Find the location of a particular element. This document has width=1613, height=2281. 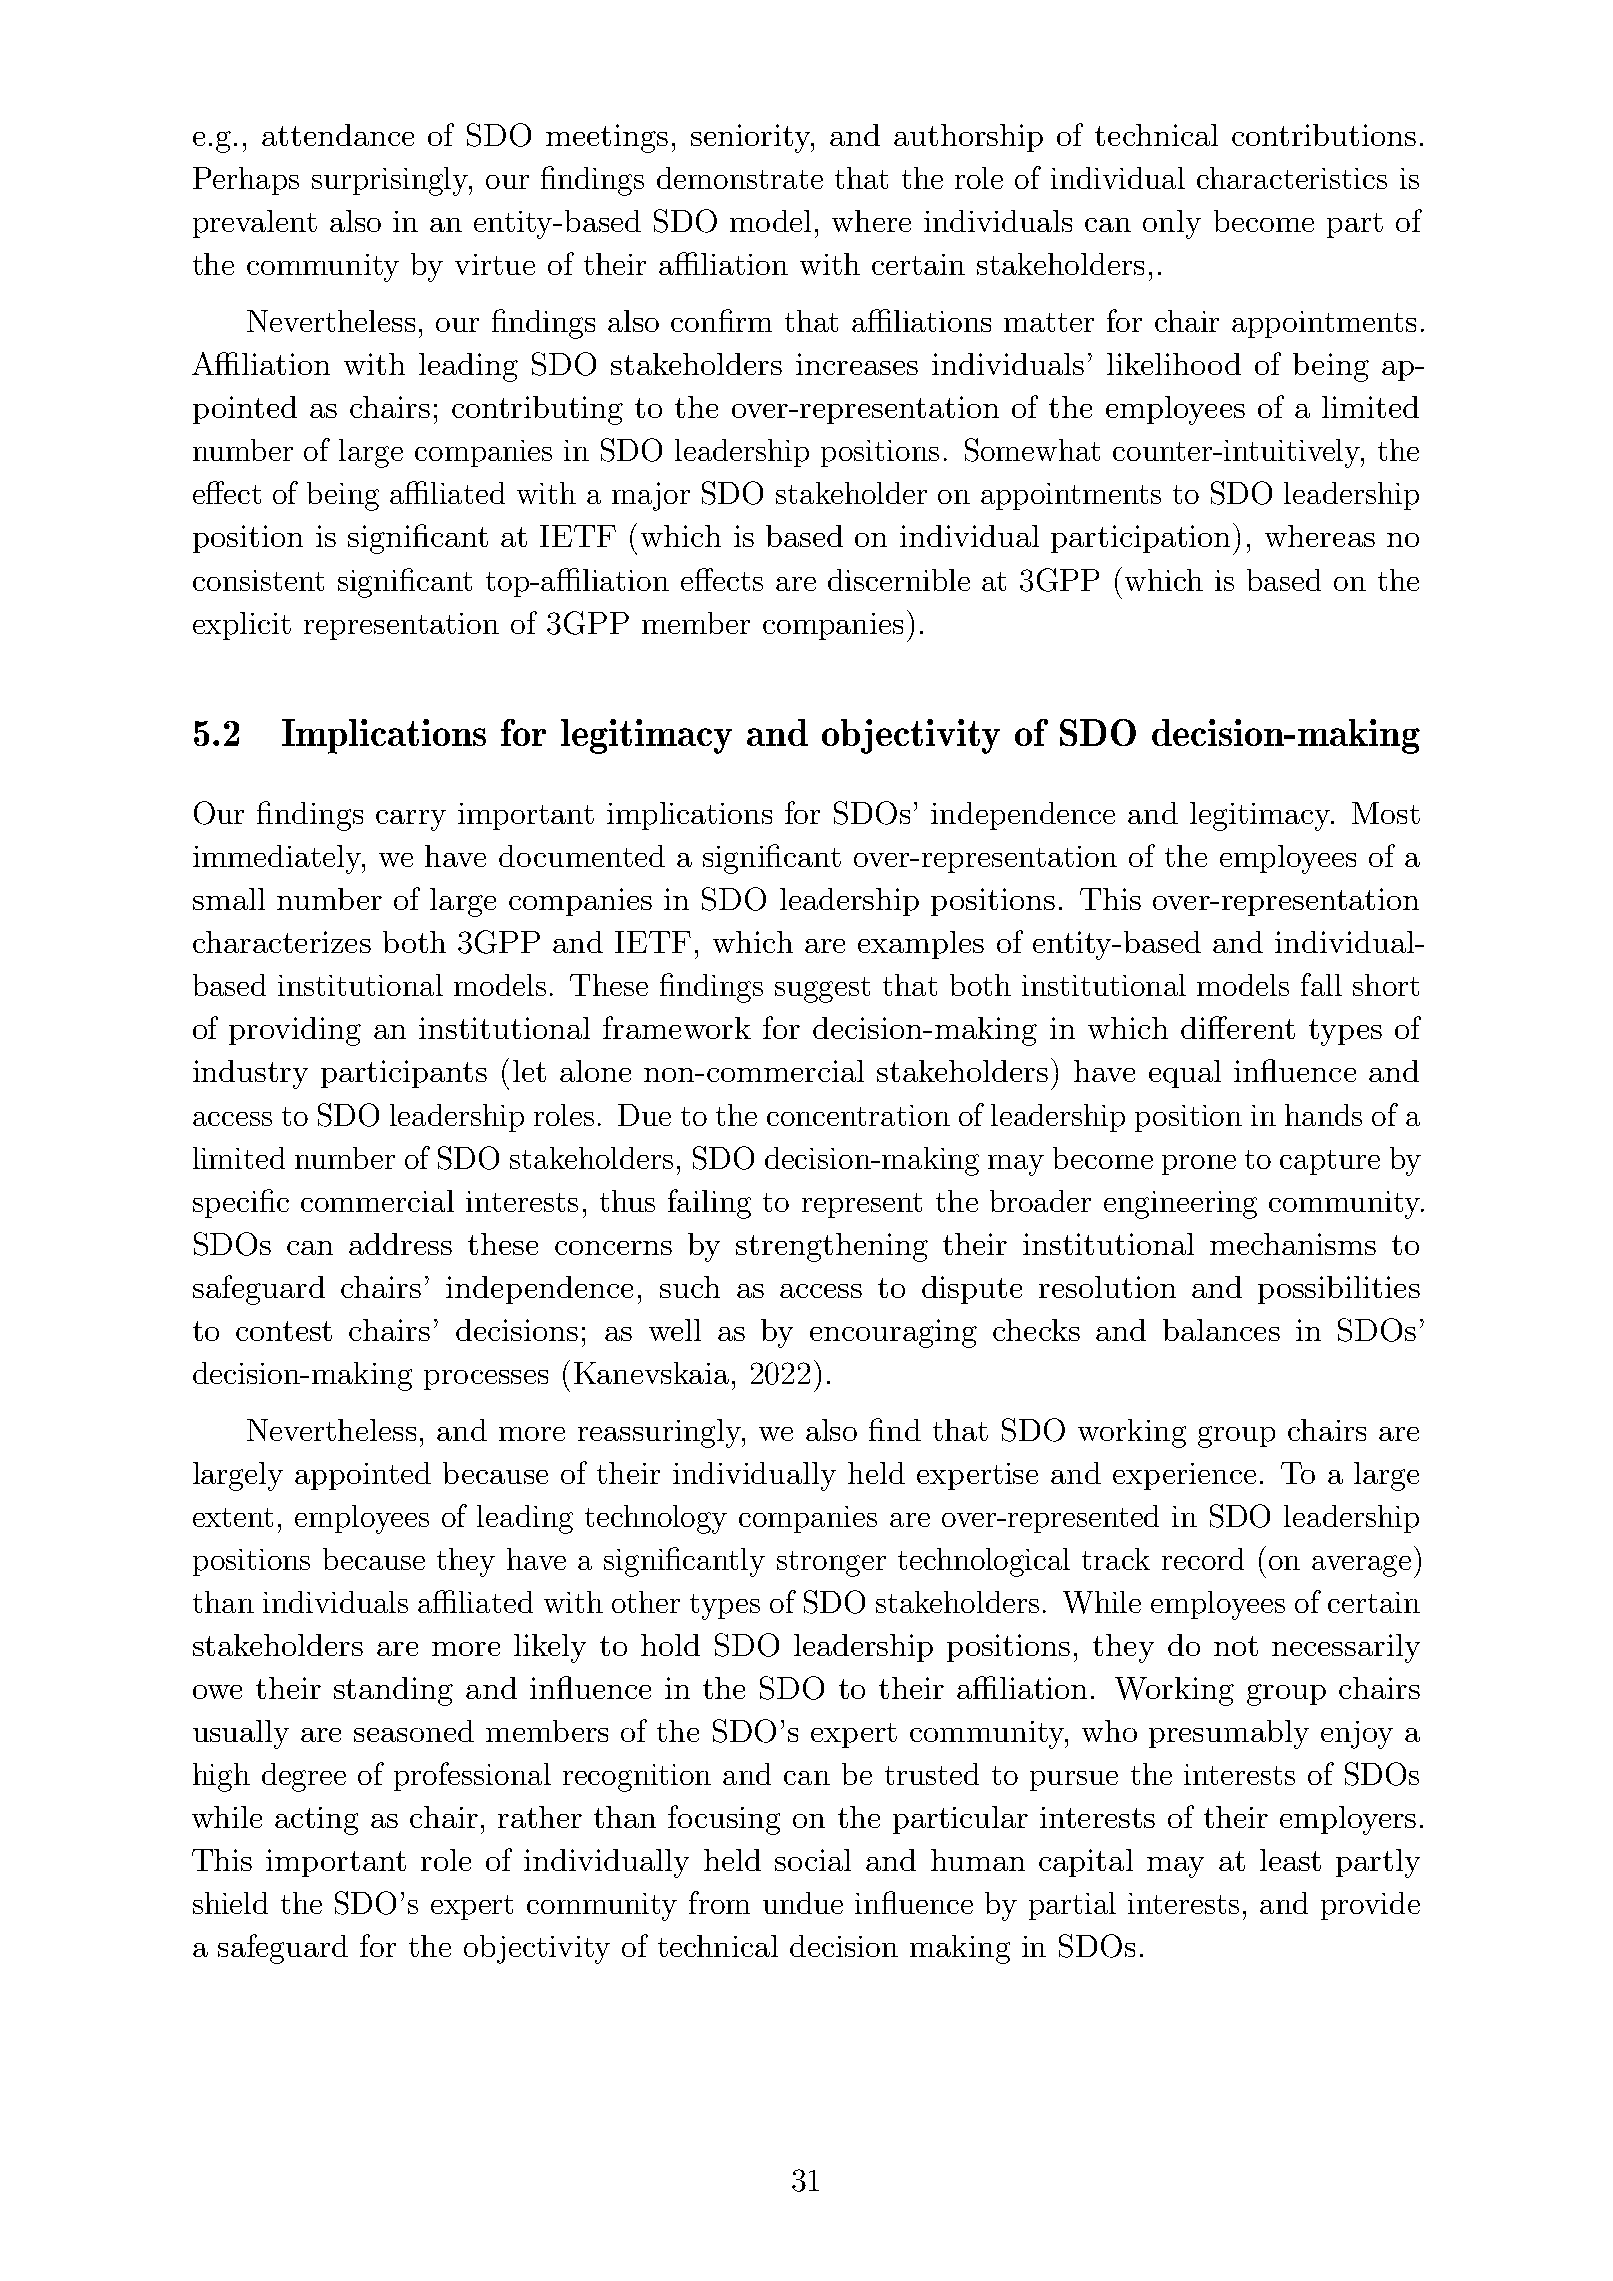

social is located at coordinates (813, 1860).
